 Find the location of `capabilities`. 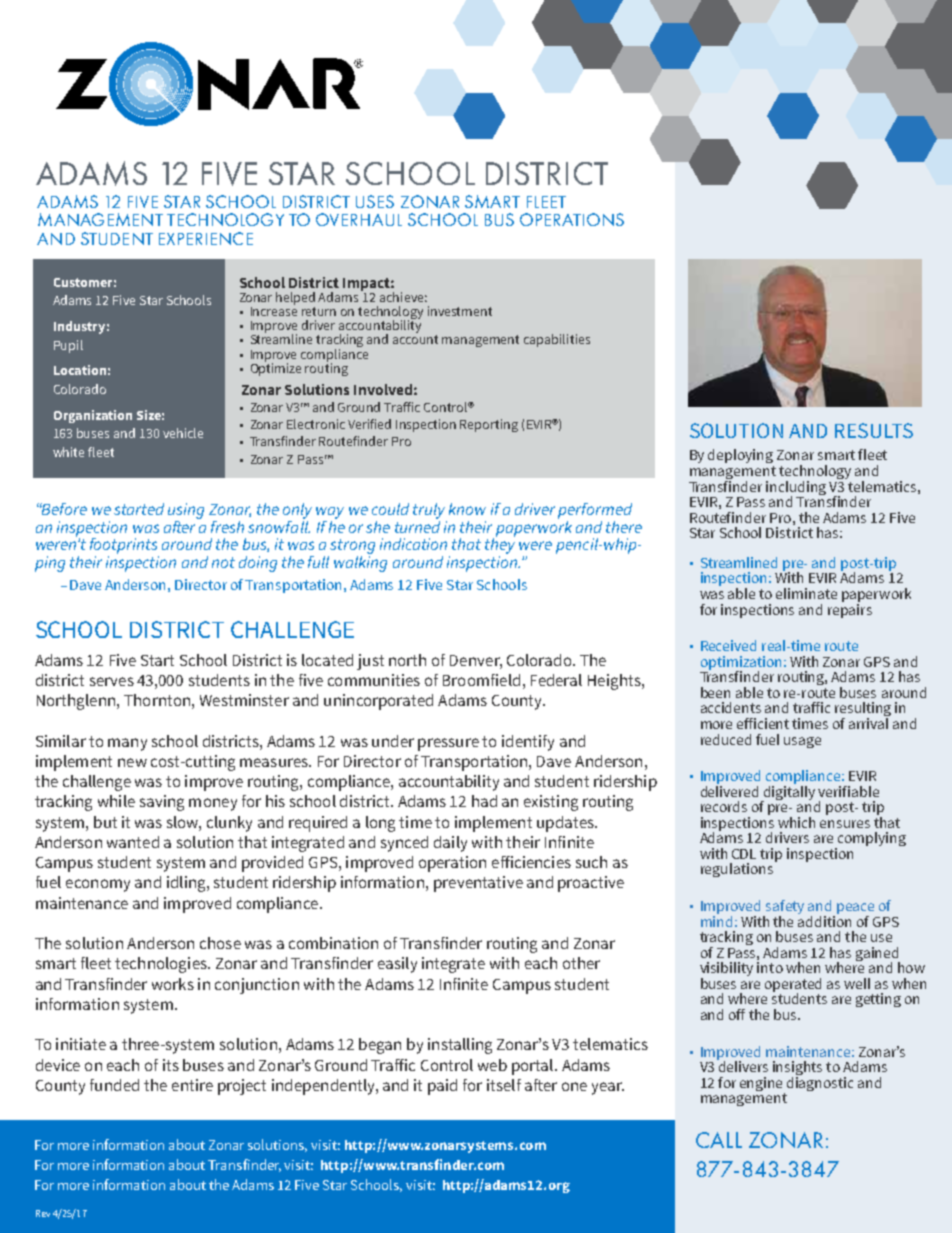

capabilities is located at coordinates (557, 340).
